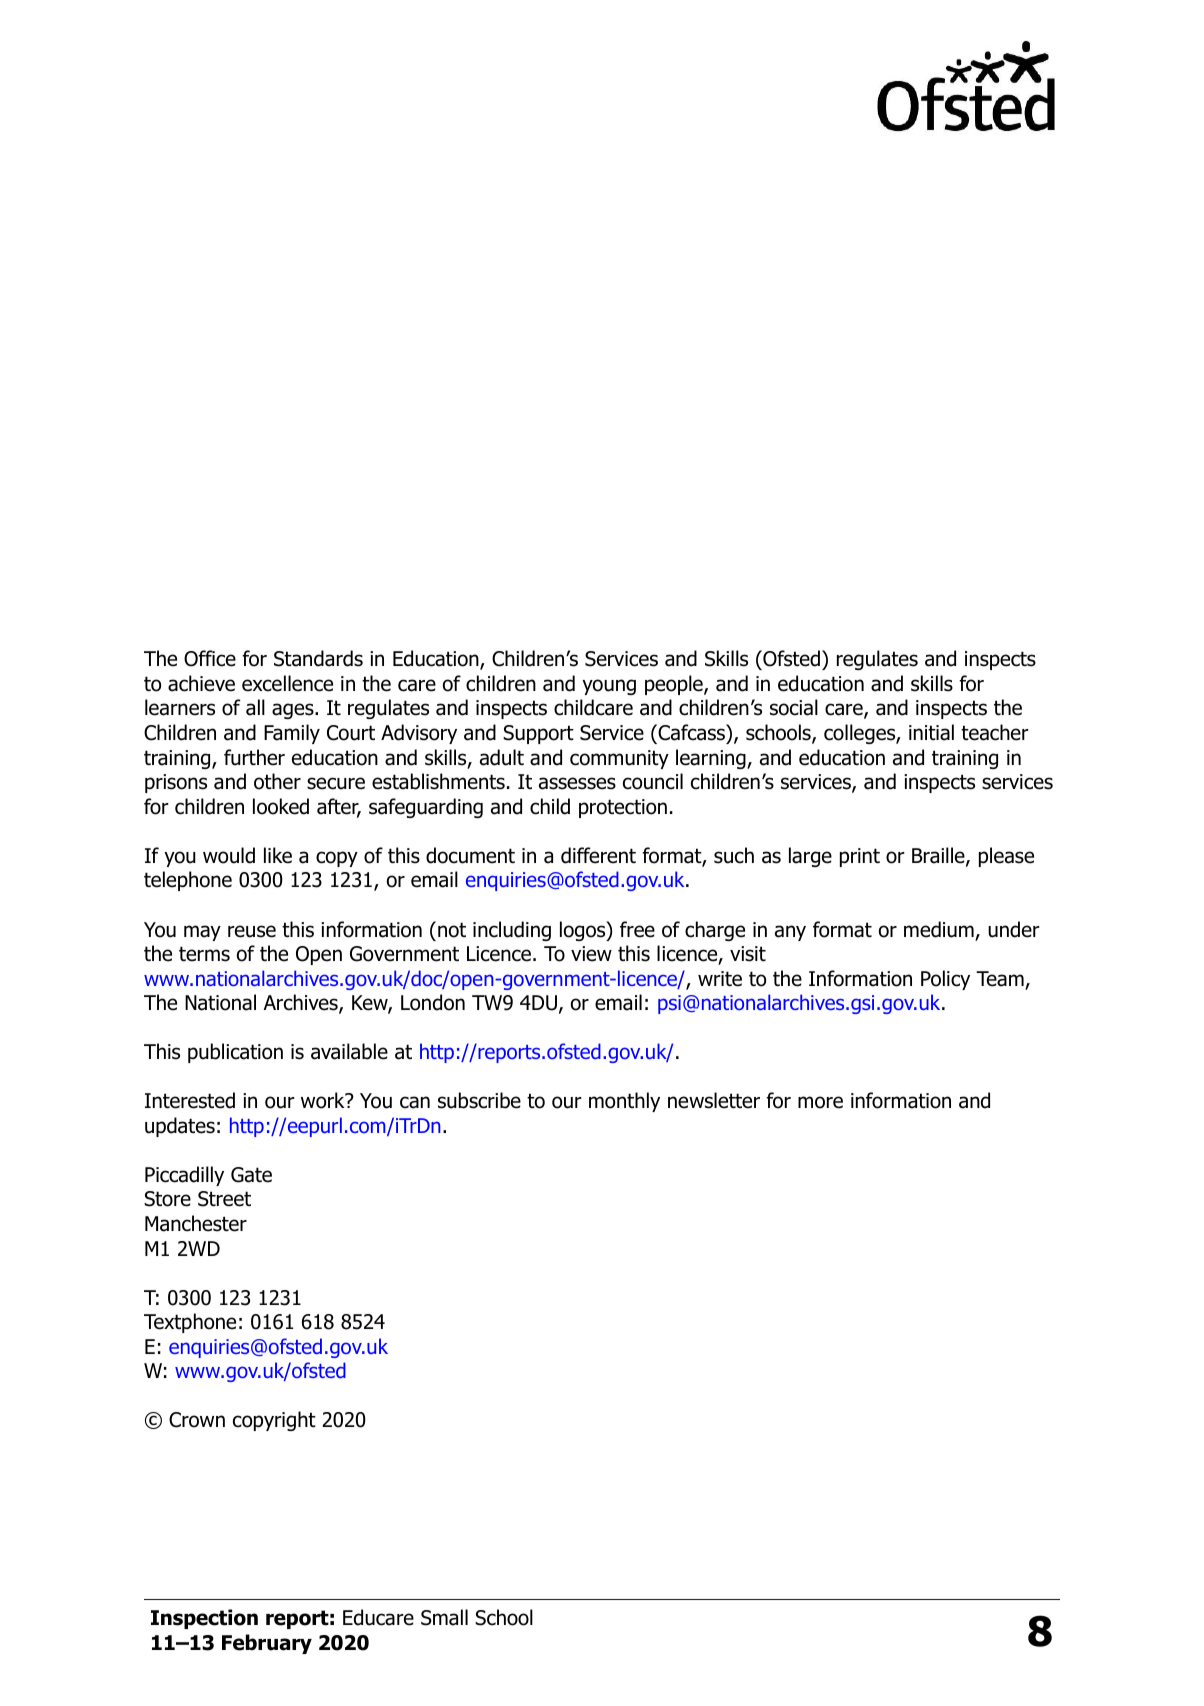 This screenshot has width=1204, height=1706. I want to click on more, so click(820, 1102).
